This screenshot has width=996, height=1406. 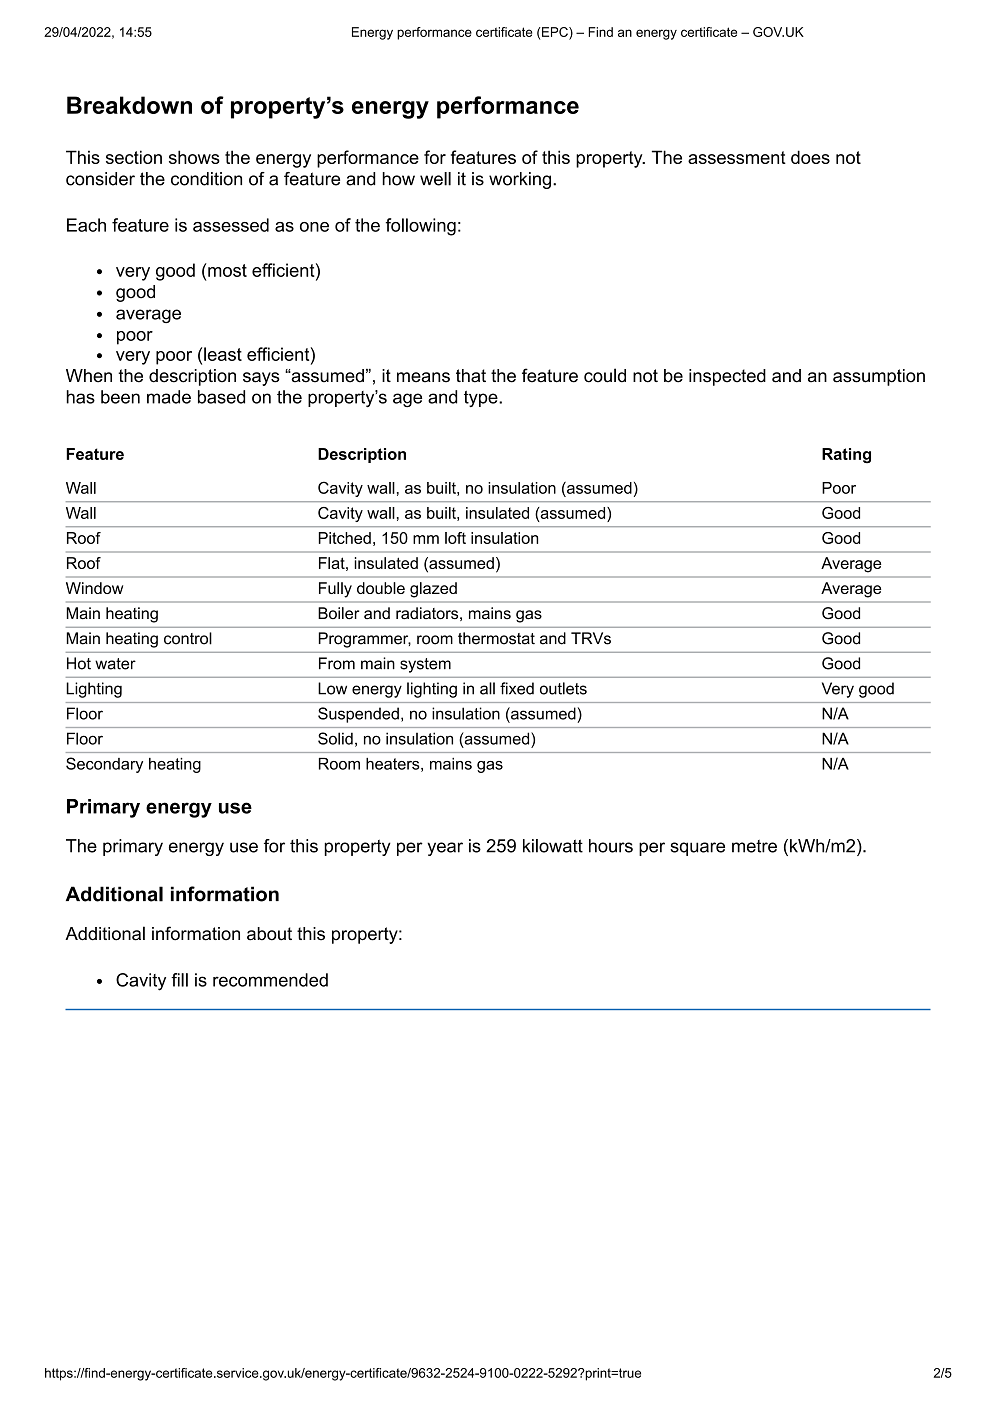 I want to click on EPC, so click(x=555, y=32).
